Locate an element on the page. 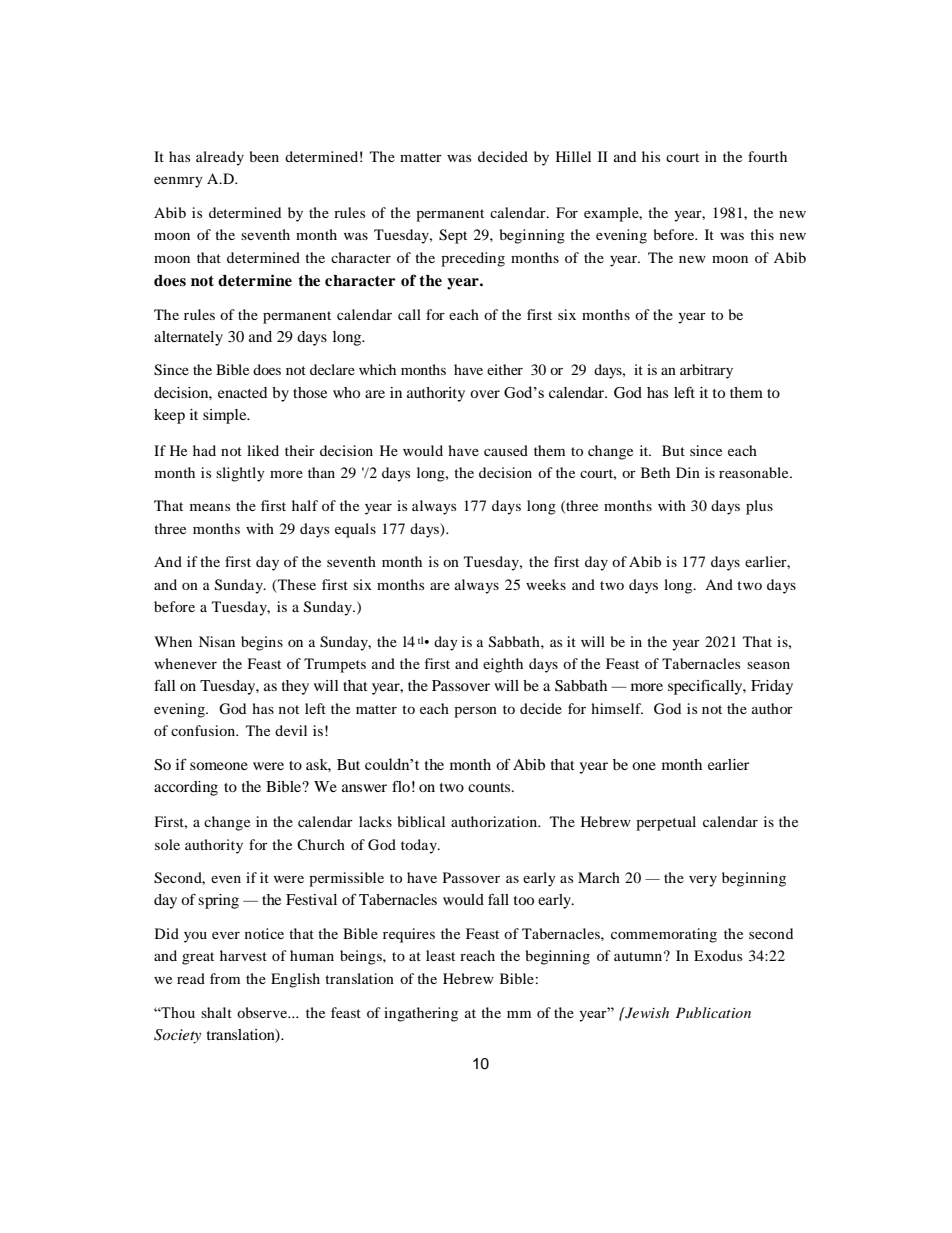  weeks is located at coordinates (546, 584).
